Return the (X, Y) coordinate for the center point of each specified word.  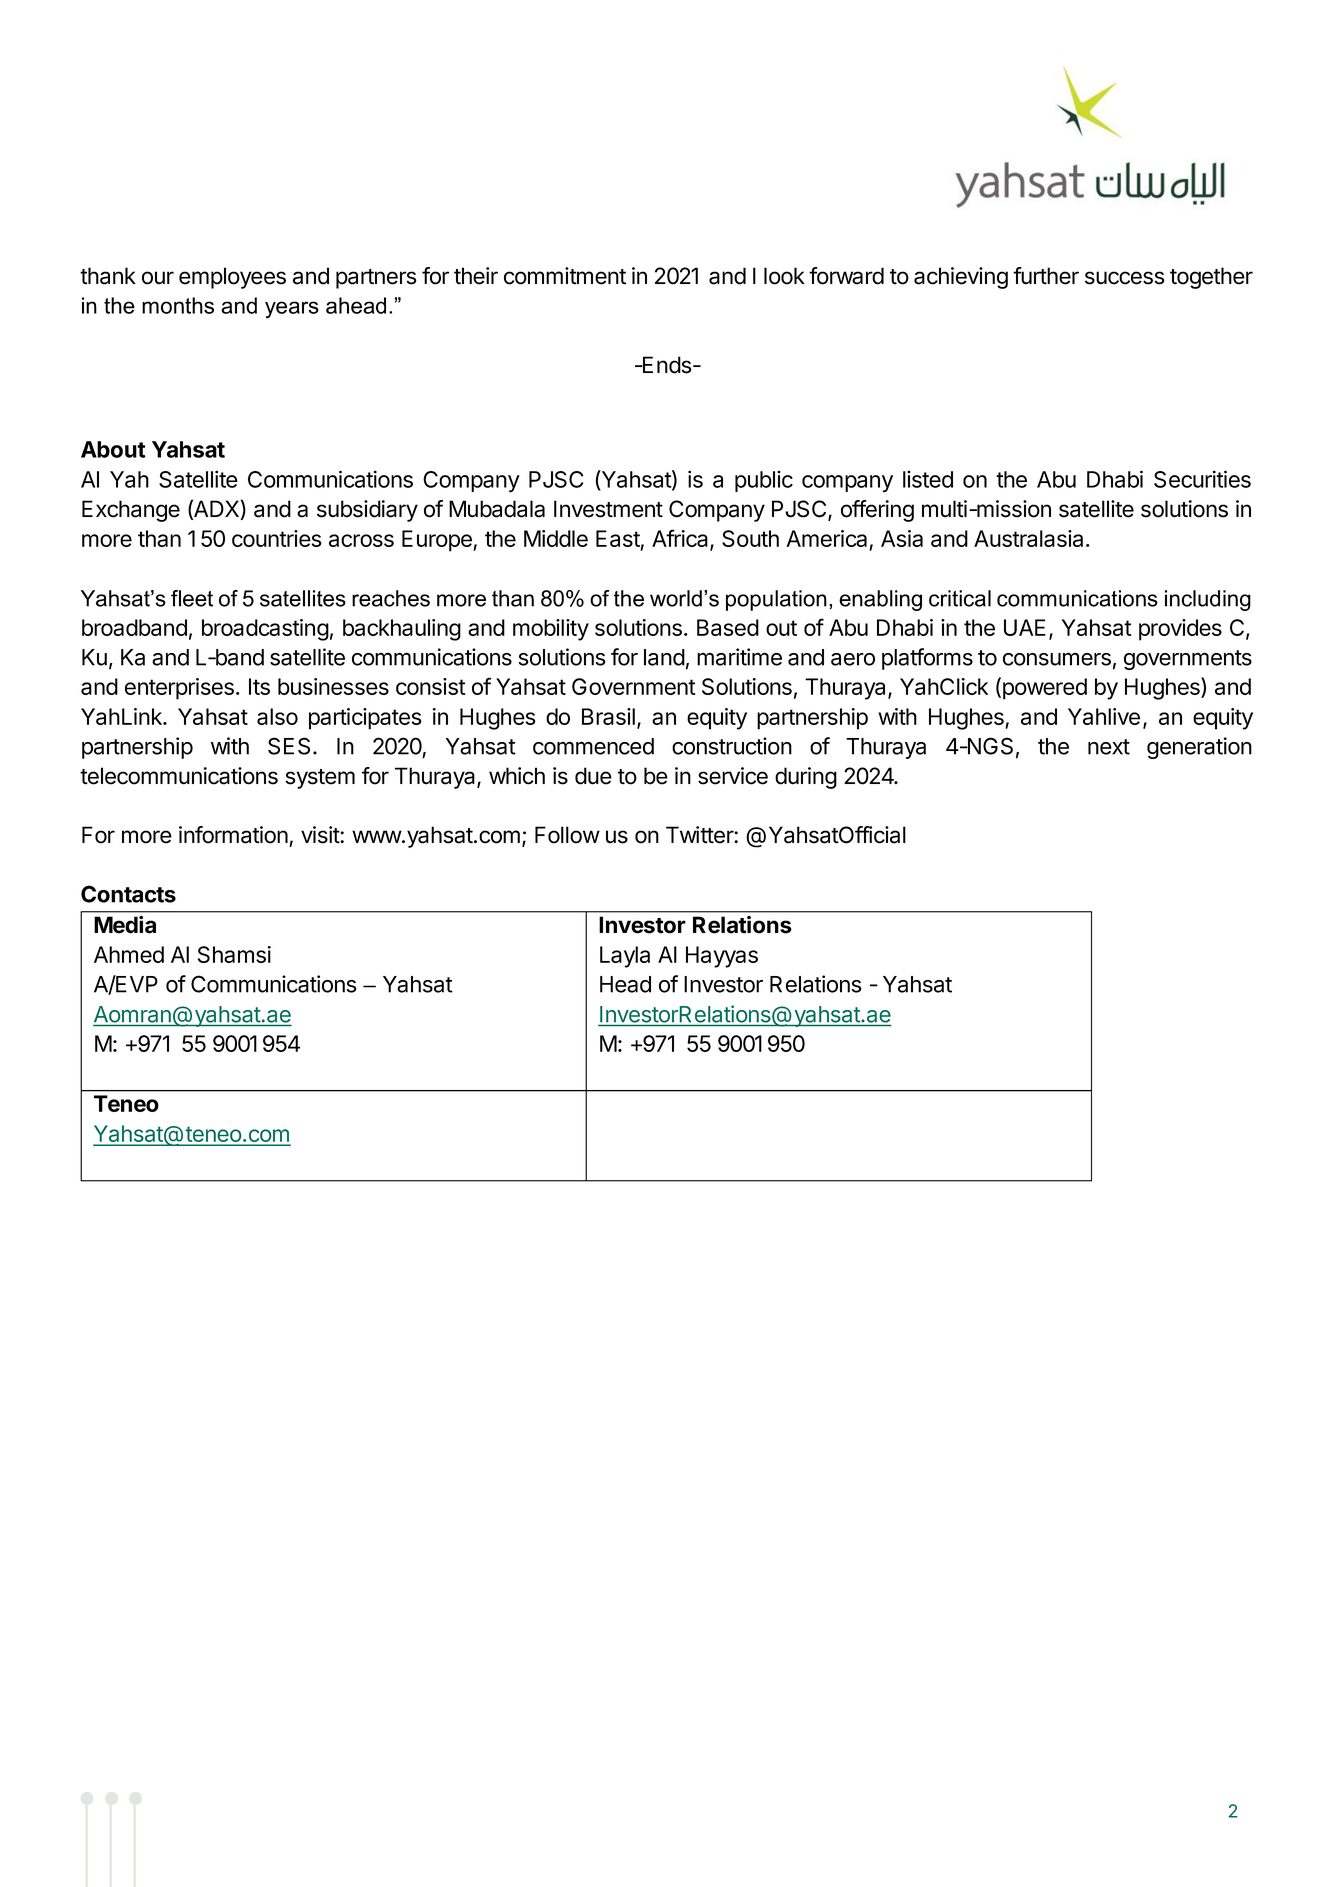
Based (728, 627)
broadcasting (265, 630)
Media (125, 925)
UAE (1025, 627)
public (764, 481)
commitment (565, 276)
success (1125, 278)
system (320, 779)
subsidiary (367, 511)
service (733, 776)
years (292, 310)
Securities (1202, 479)
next (1109, 747)
